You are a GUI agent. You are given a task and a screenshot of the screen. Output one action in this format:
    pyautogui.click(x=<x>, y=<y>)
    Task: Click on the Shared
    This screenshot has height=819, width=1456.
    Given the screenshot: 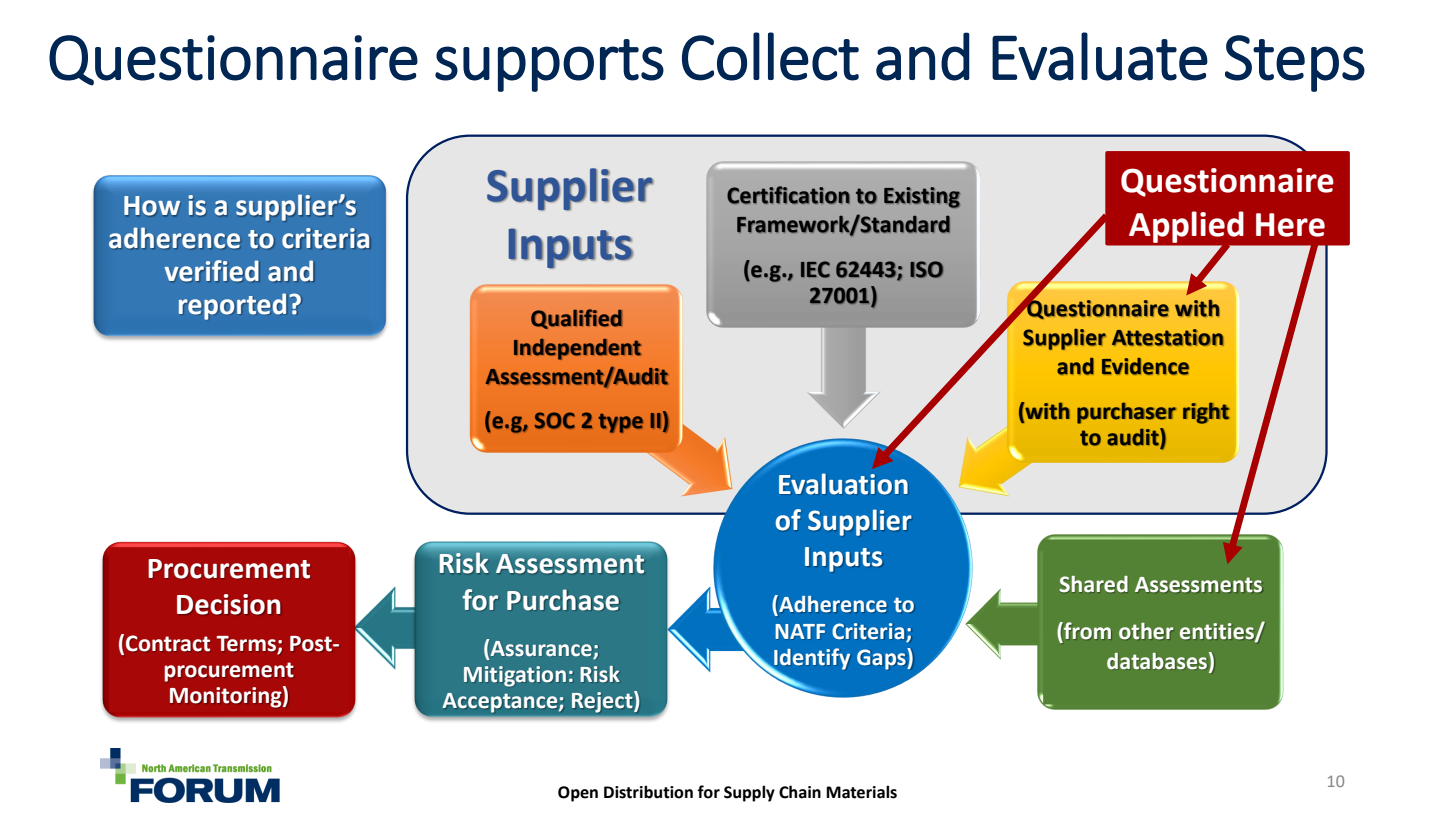 What is the action you would take?
    pyautogui.click(x=1093, y=584)
